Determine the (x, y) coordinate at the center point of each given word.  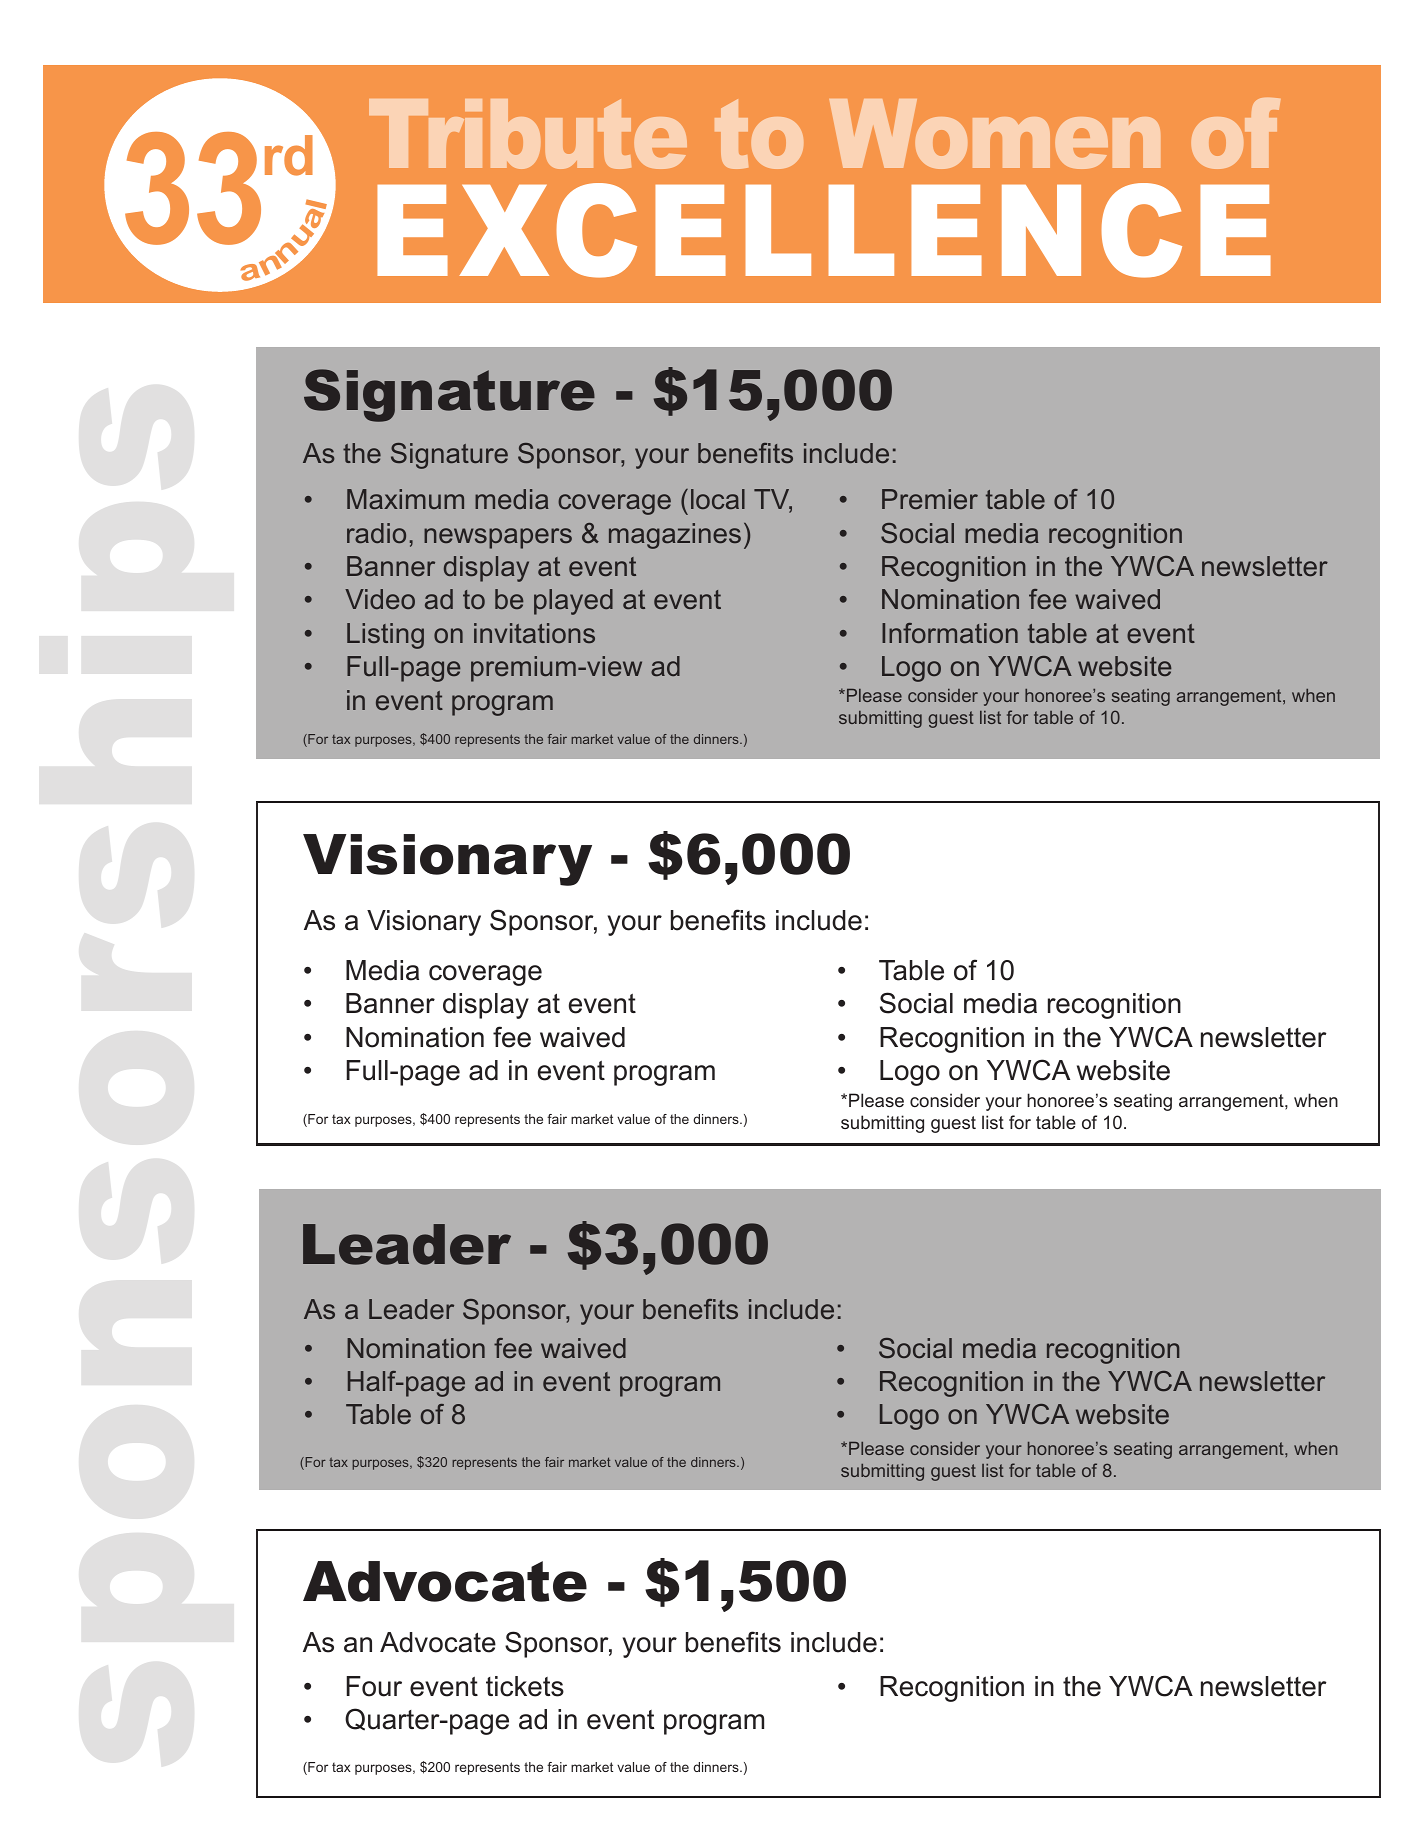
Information (950, 633)
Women (994, 134)
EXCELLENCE (824, 230)
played (573, 602)
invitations (534, 633)
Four (374, 1686)
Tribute (528, 134)
